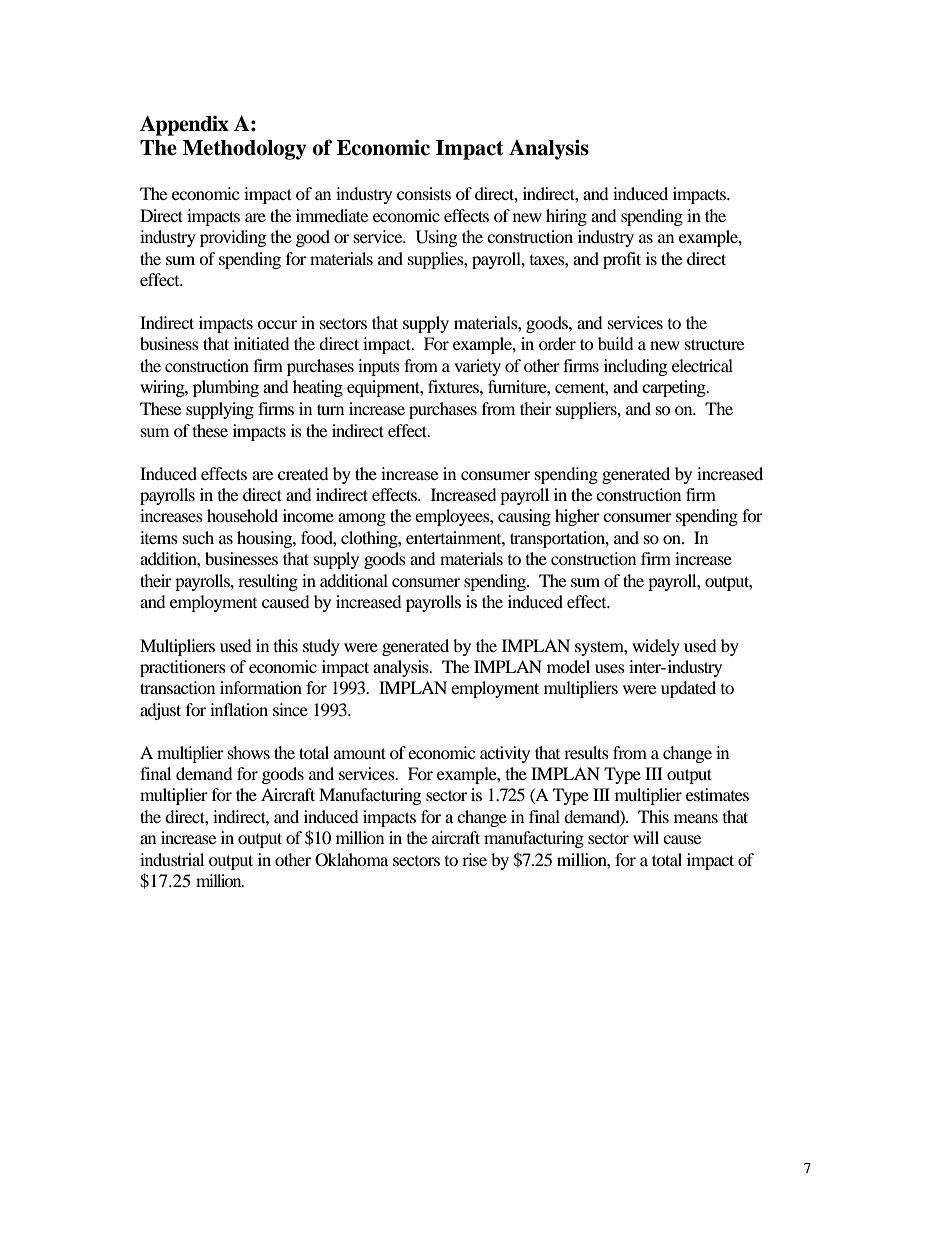 The height and width of the document is (1233, 952). I want to click on will, so click(646, 837).
